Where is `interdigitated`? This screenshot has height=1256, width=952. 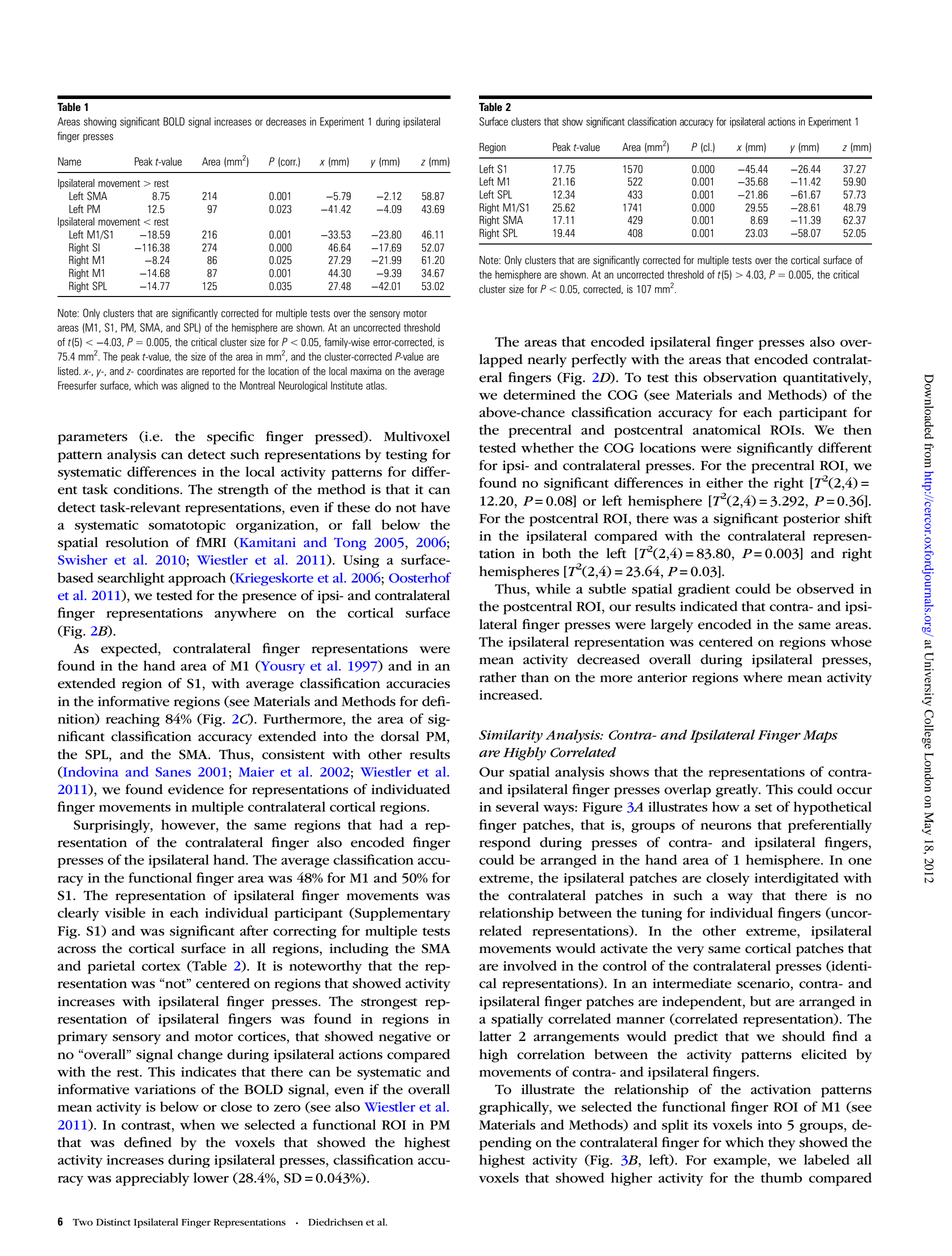
interdigitated is located at coordinates (797, 879).
